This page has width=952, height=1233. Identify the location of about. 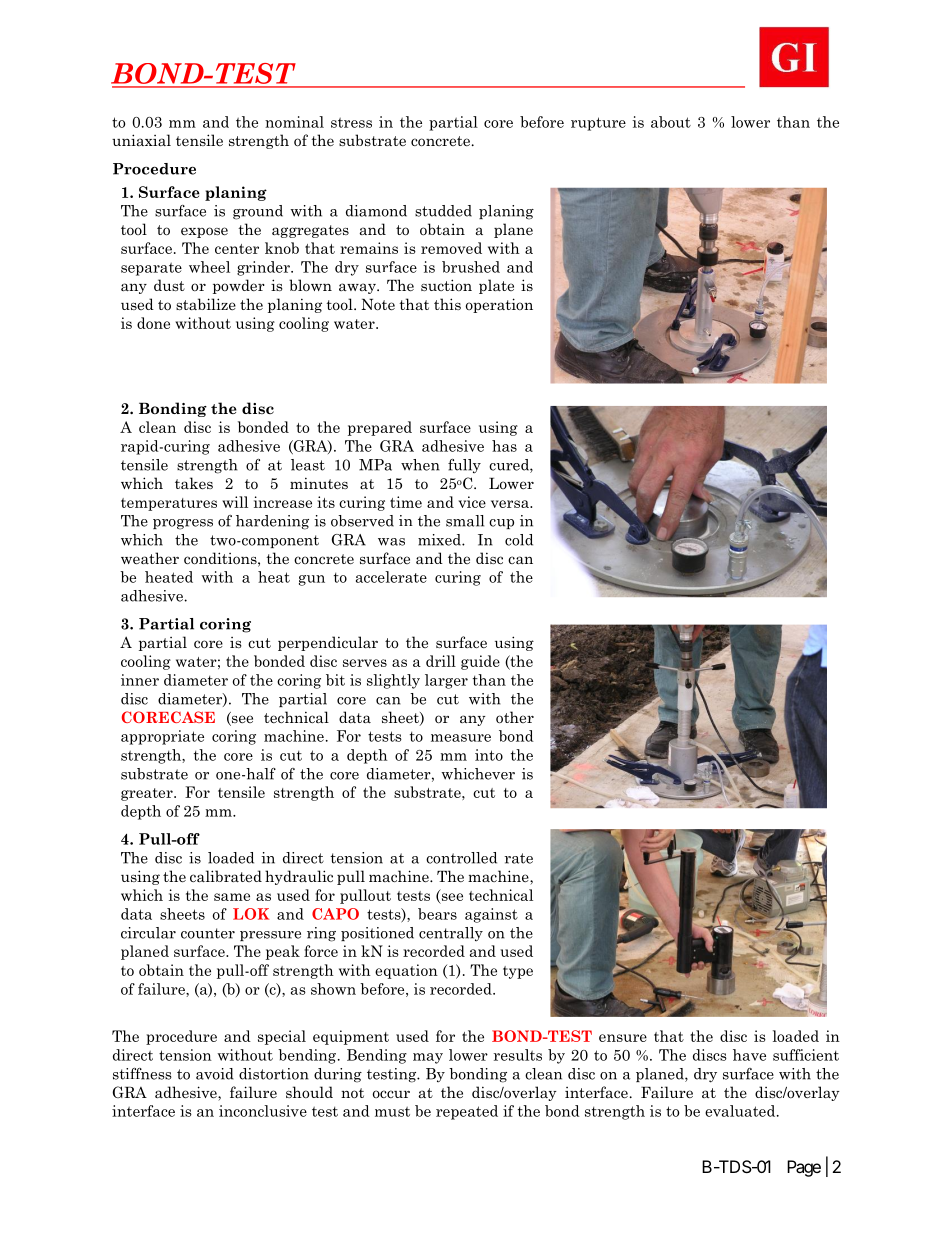
(671, 122).
